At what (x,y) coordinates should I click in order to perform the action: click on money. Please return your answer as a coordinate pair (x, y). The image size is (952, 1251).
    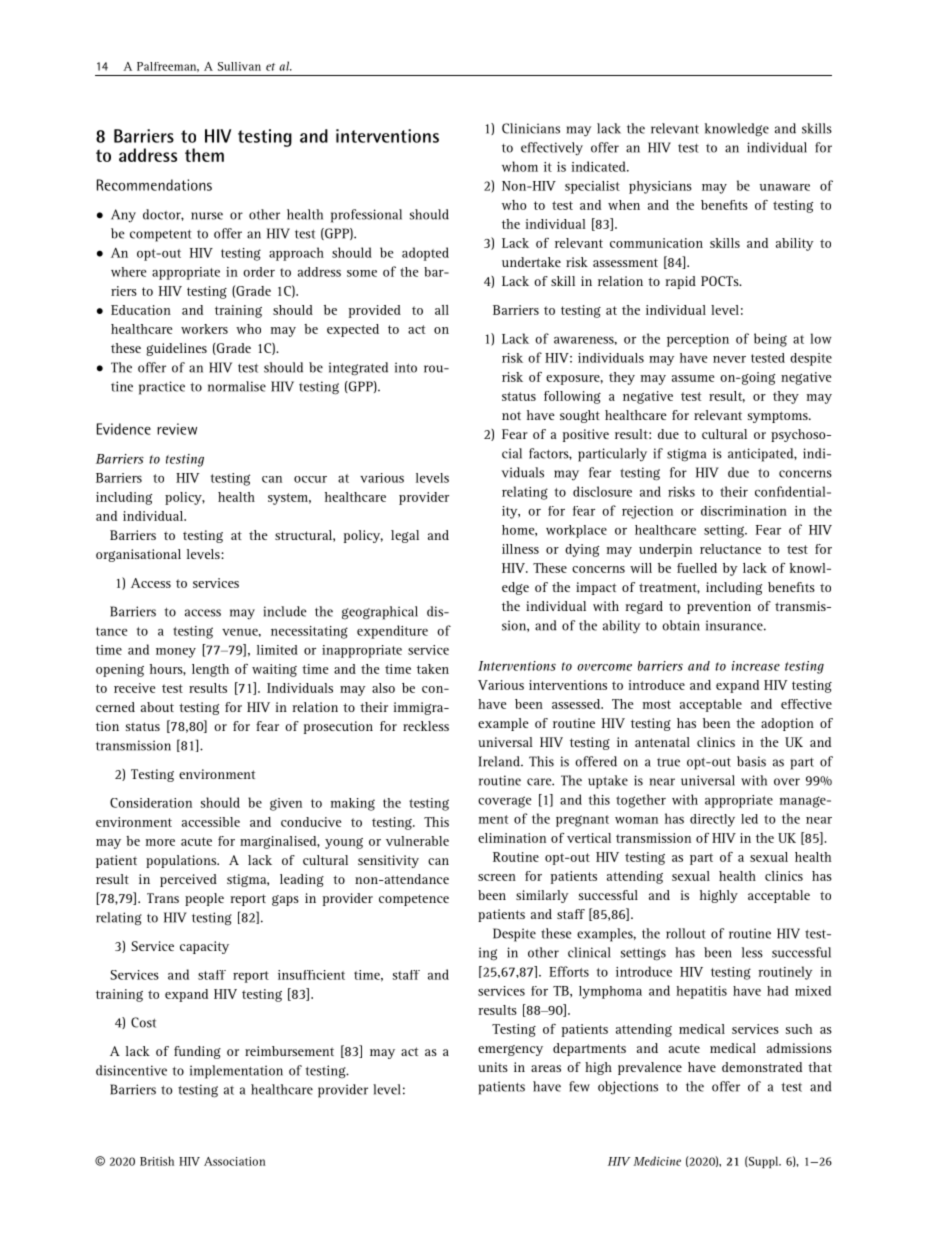
    Looking at the image, I should click on (176, 653).
